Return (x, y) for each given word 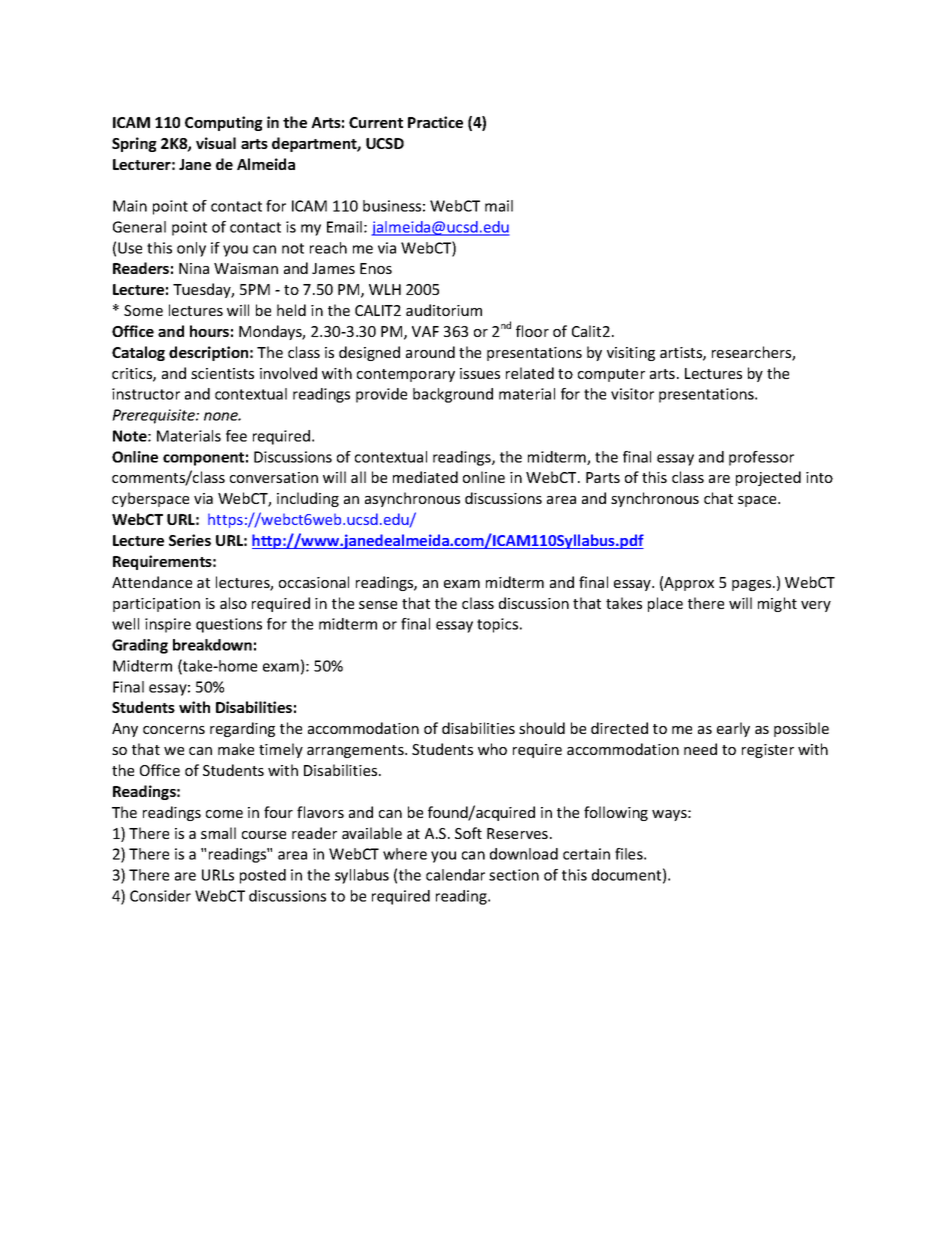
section (514, 875)
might (777, 604)
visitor (632, 394)
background (453, 395)
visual (216, 143)
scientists (222, 373)
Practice (435, 122)
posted (263, 876)
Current (376, 122)
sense (378, 605)
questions (229, 625)
